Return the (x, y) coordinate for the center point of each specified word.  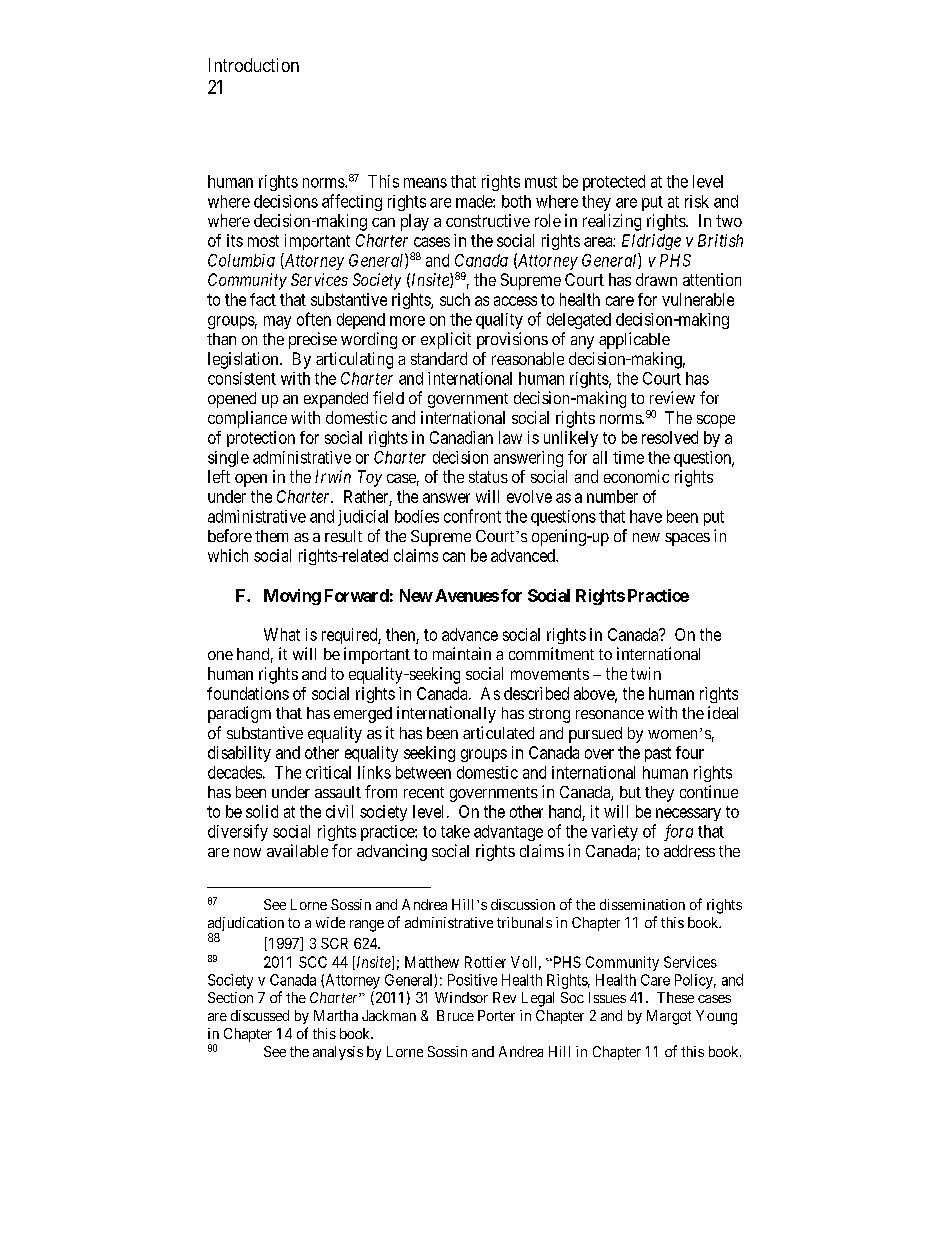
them (271, 536)
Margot (669, 1017)
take (455, 831)
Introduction (254, 65)
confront (472, 516)
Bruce (455, 1015)
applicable (634, 340)
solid (262, 811)
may (277, 322)
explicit (446, 340)
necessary (688, 814)
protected (614, 183)
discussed (260, 1015)
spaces (687, 539)
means (425, 183)
